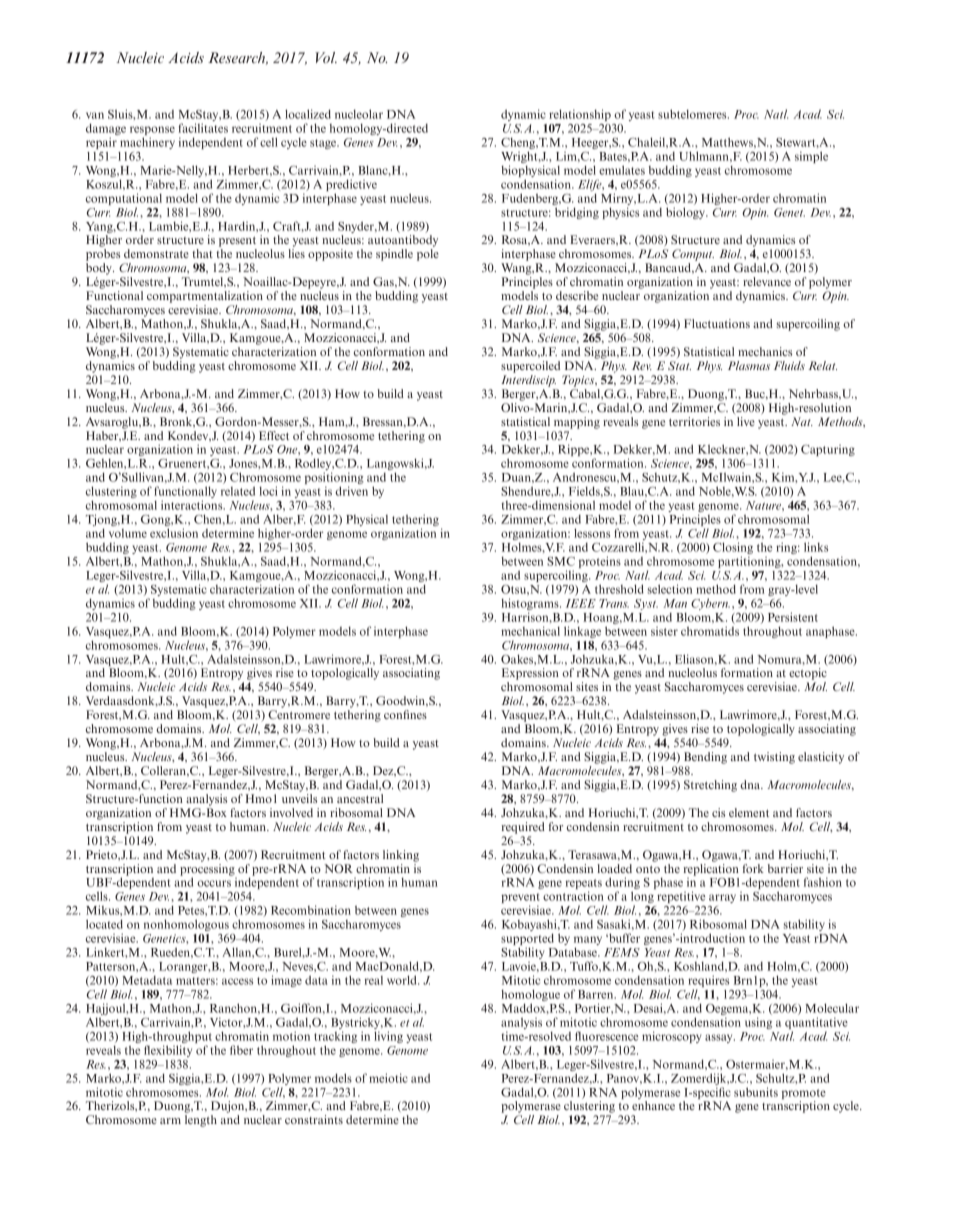 The height and width of the page is (1232, 953). I want to click on occurs, so click(214, 883).
